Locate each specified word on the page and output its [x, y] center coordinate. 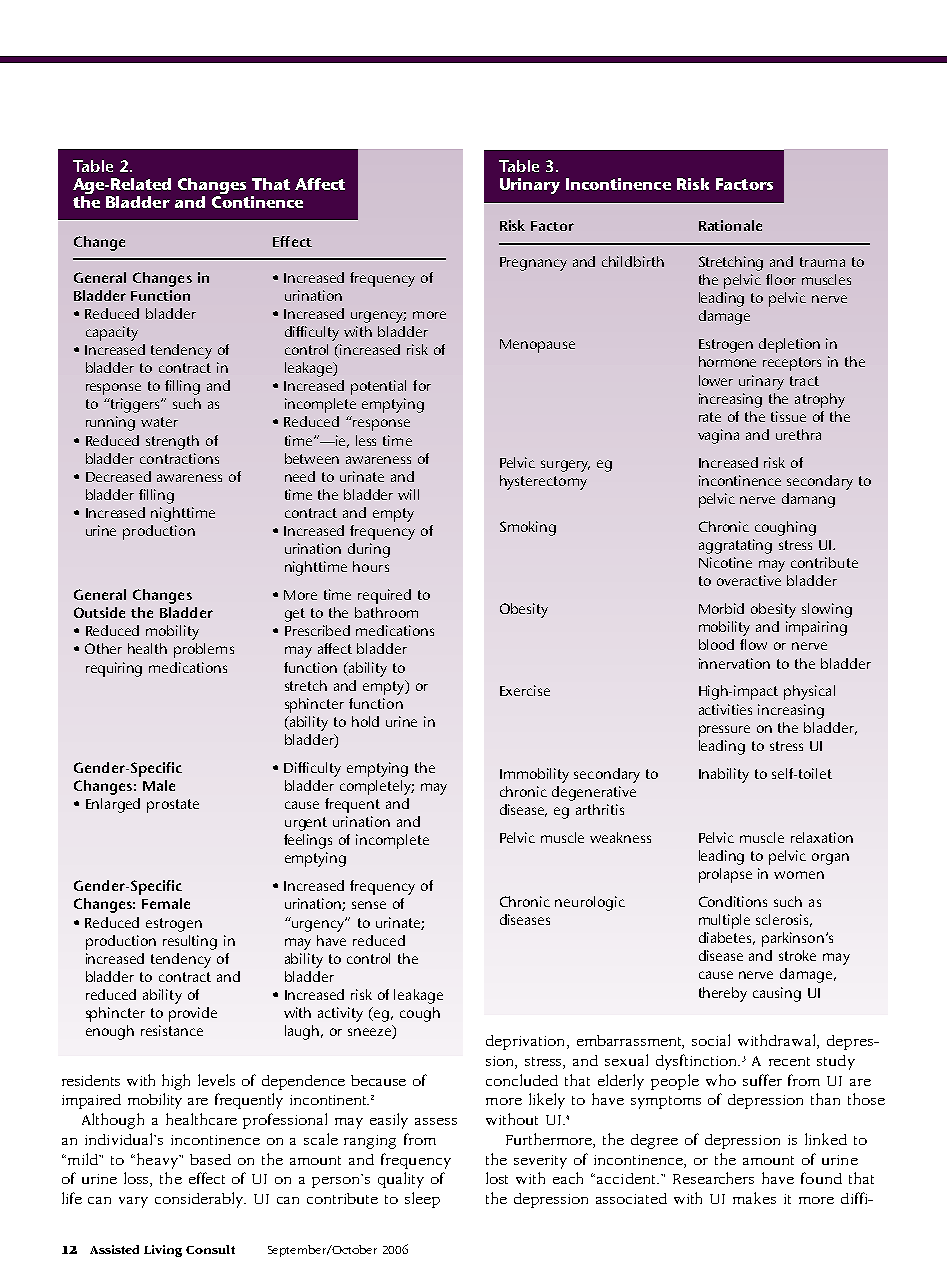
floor [781, 279]
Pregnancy [533, 264]
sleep [422, 1200]
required [384, 596]
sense [369, 905]
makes [754, 1198]
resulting [190, 942]
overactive [749, 580]
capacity [112, 333]
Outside [99, 612]
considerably [200, 1200]
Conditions [733, 901]
